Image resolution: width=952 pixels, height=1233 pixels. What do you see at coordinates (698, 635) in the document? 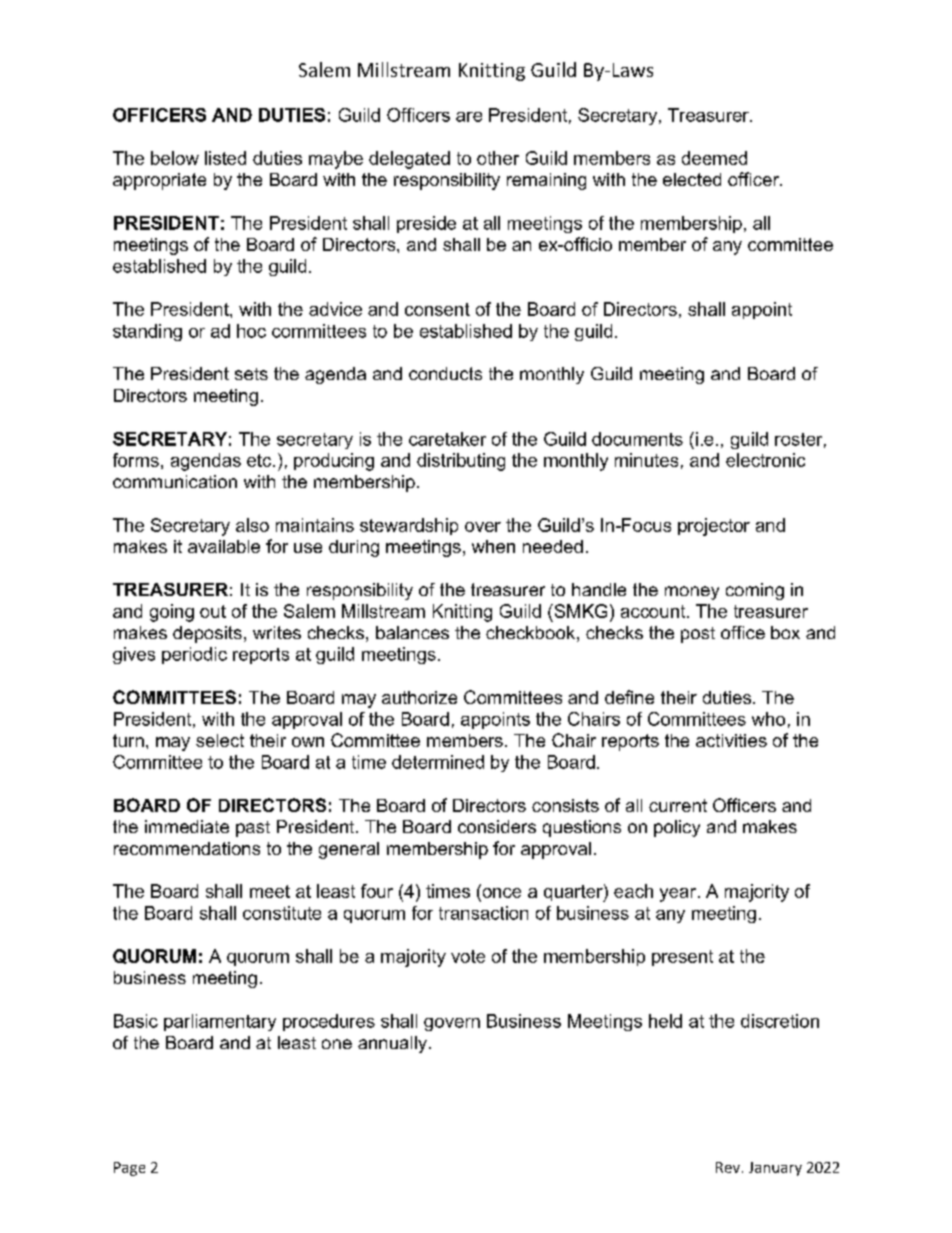
I see `post` at bounding box center [698, 635].
